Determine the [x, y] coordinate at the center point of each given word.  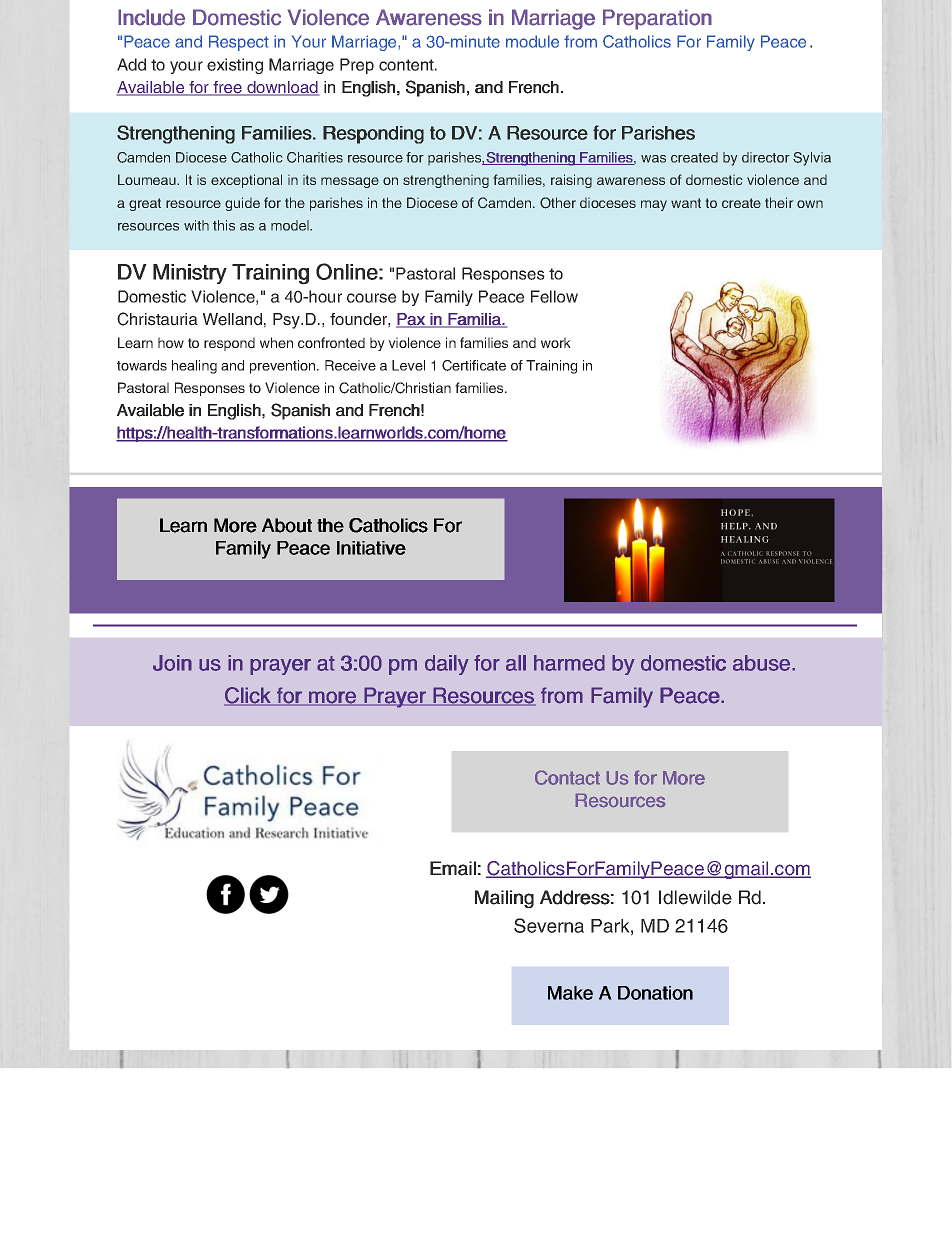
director [766, 157]
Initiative [371, 548]
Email [453, 868]
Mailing [504, 899]
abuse [761, 663]
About [287, 525]
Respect [239, 43]
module [532, 41]
